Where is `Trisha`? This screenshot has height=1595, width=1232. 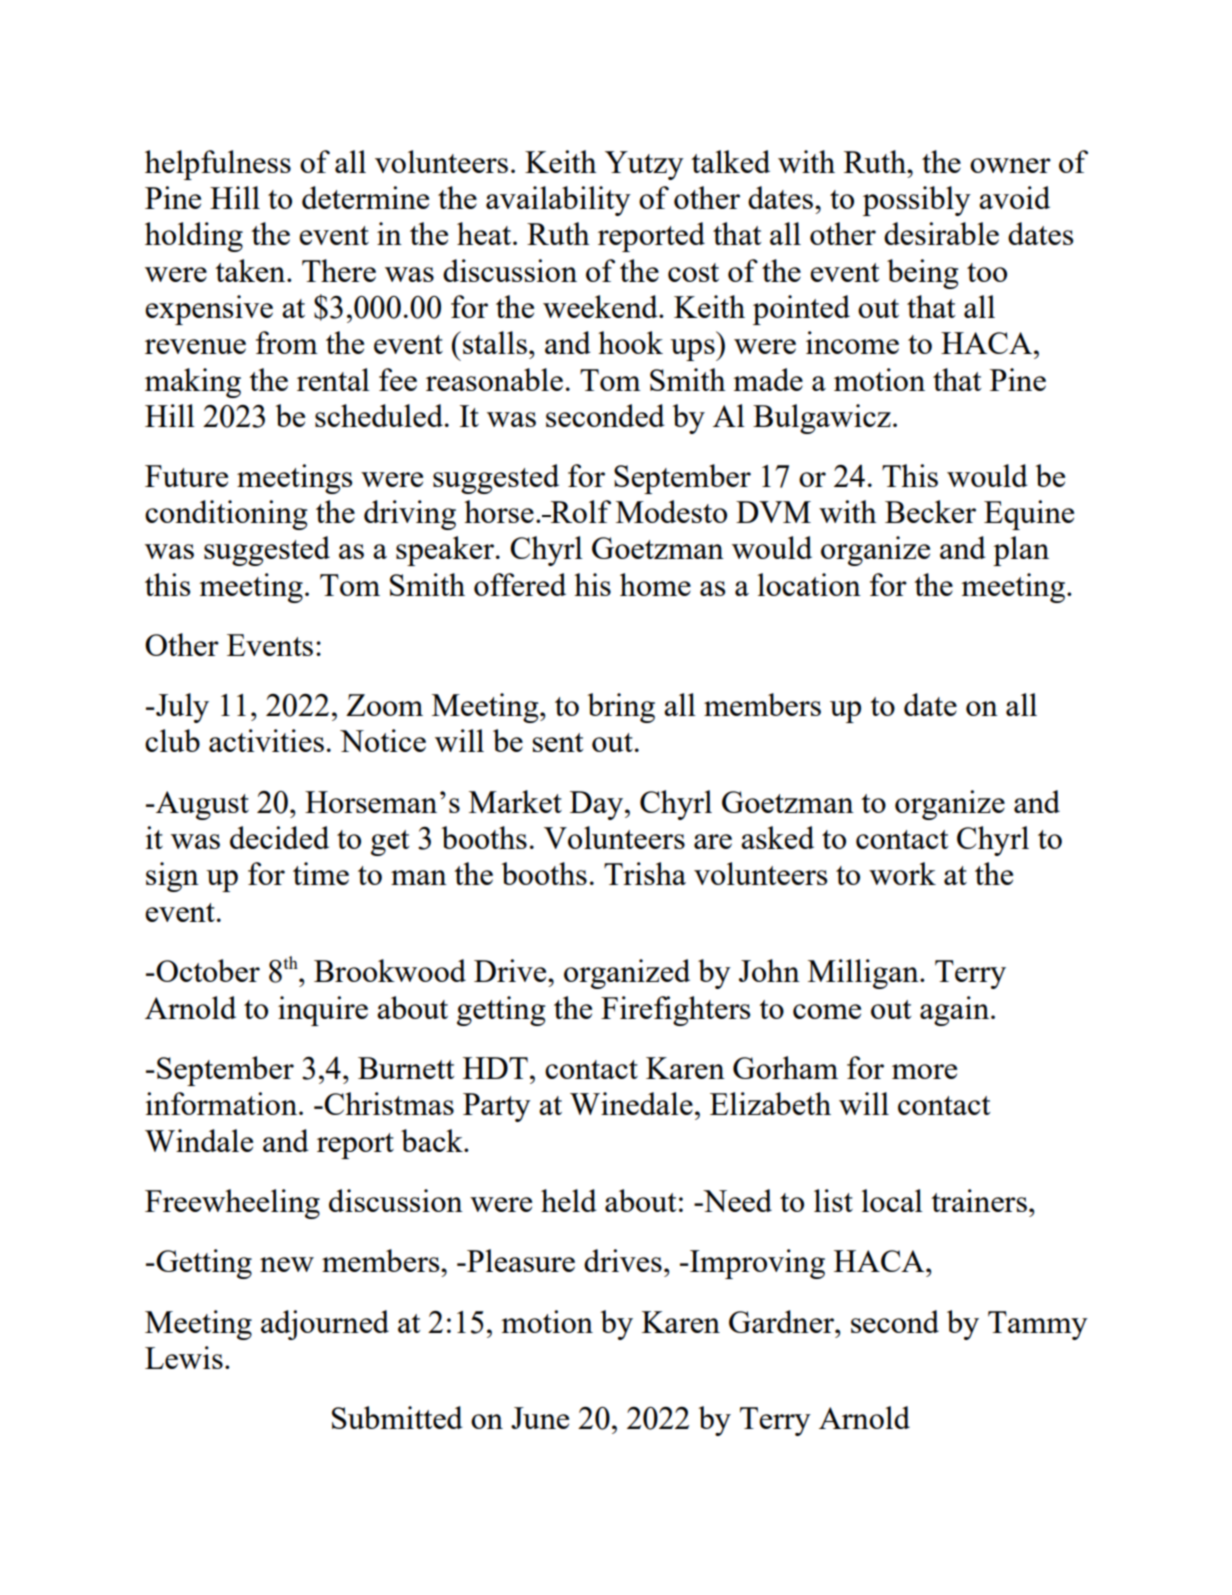 Trisha is located at coordinates (645, 873).
